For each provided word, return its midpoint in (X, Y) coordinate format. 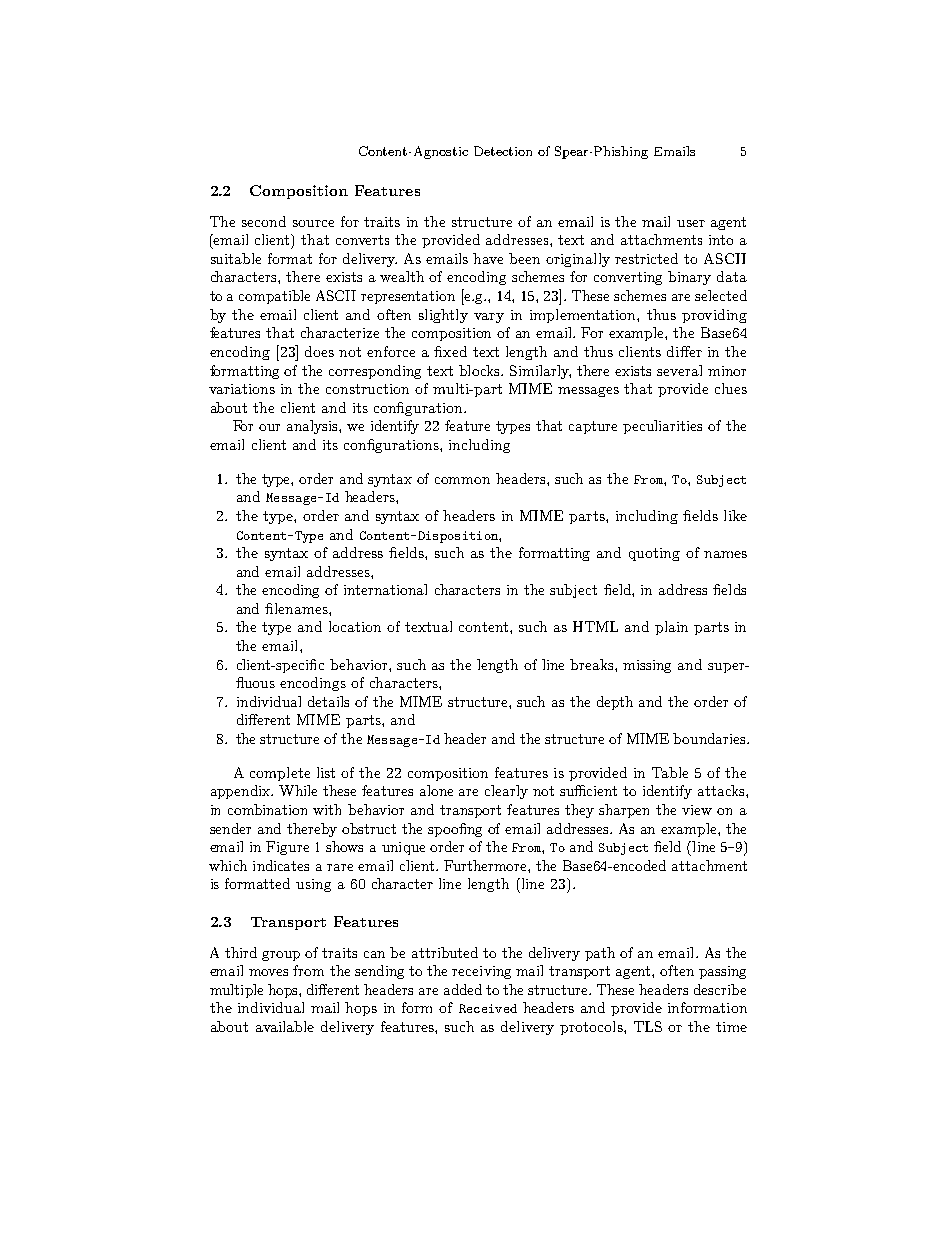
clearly (506, 792)
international (385, 589)
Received (488, 1008)
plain (671, 628)
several (679, 370)
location (355, 626)
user (691, 223)
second (264, 221)
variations (242, 389)
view (697, 810)
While (298, 790)
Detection (503, 151)
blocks (480, 370)
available (285, 1026)
